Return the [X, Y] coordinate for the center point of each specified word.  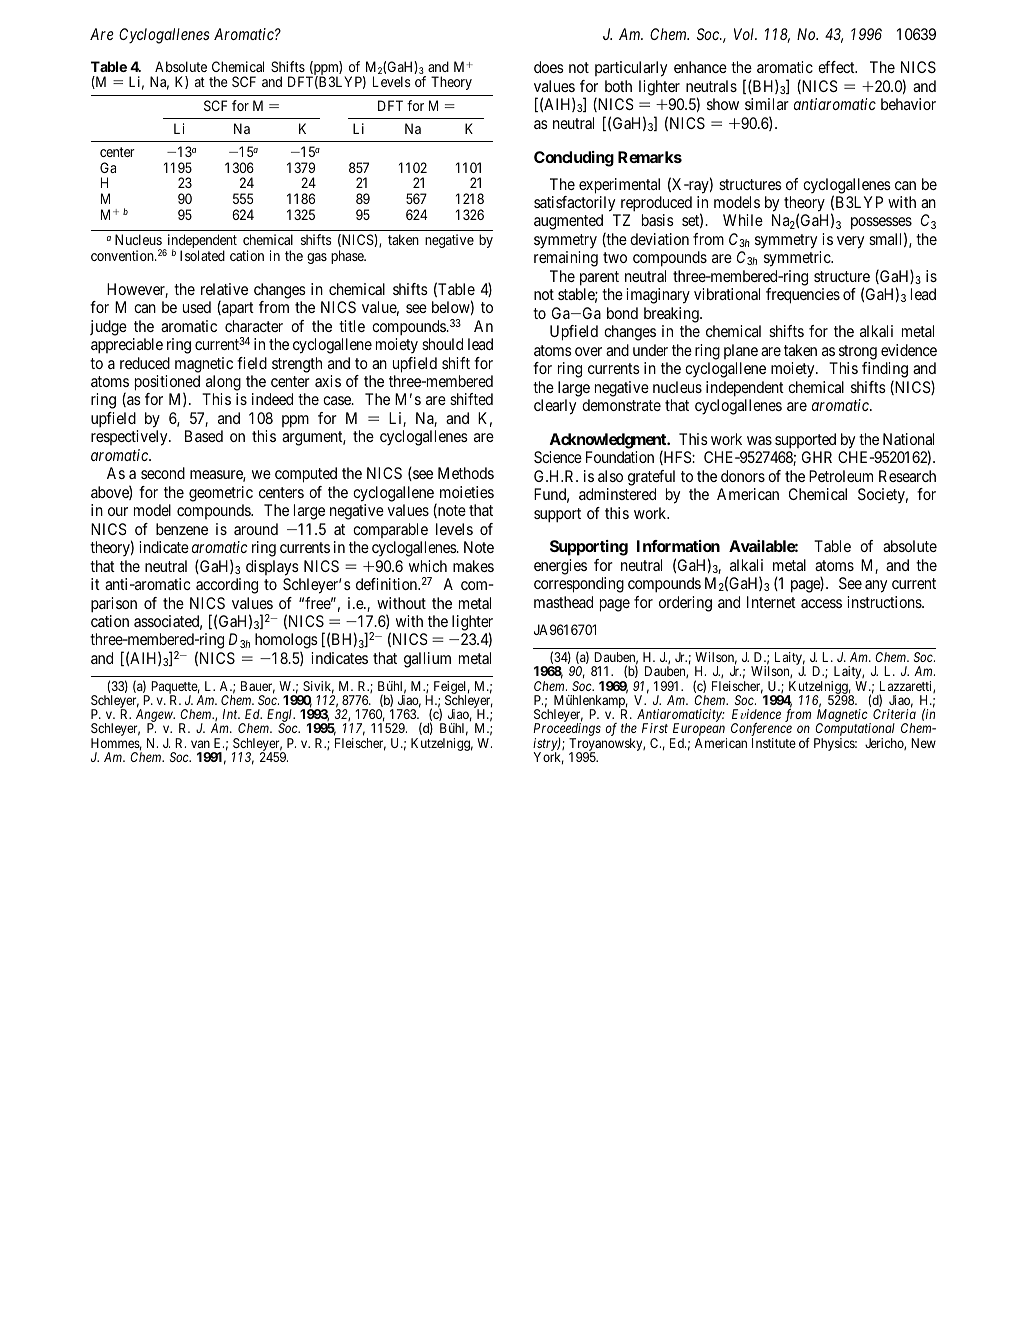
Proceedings [567, 731]
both [618, 86]
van [200, 744]
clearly [555, 407]
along [223, 383]
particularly [631, 69]
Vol [745, 34]
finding [885, 371]
